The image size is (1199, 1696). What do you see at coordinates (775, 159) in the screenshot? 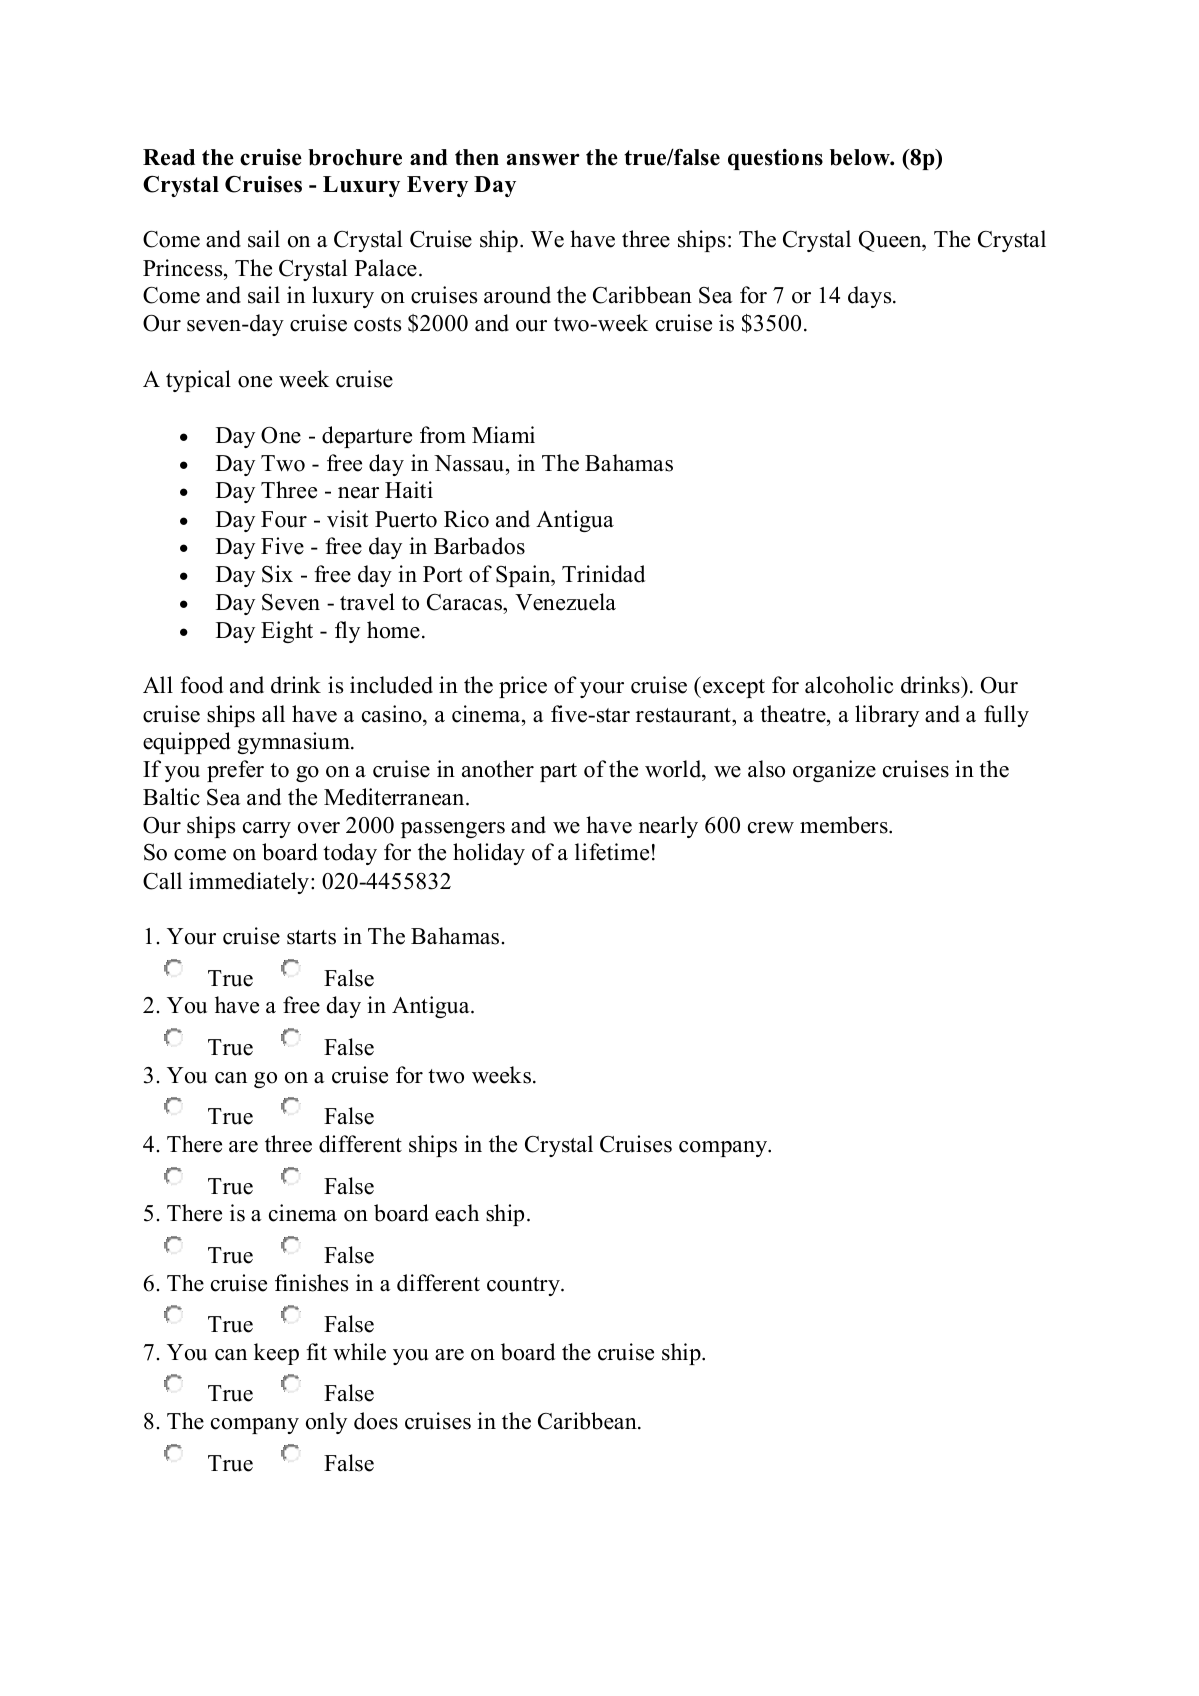
I see `questions` at bounding box center [775, 159].
